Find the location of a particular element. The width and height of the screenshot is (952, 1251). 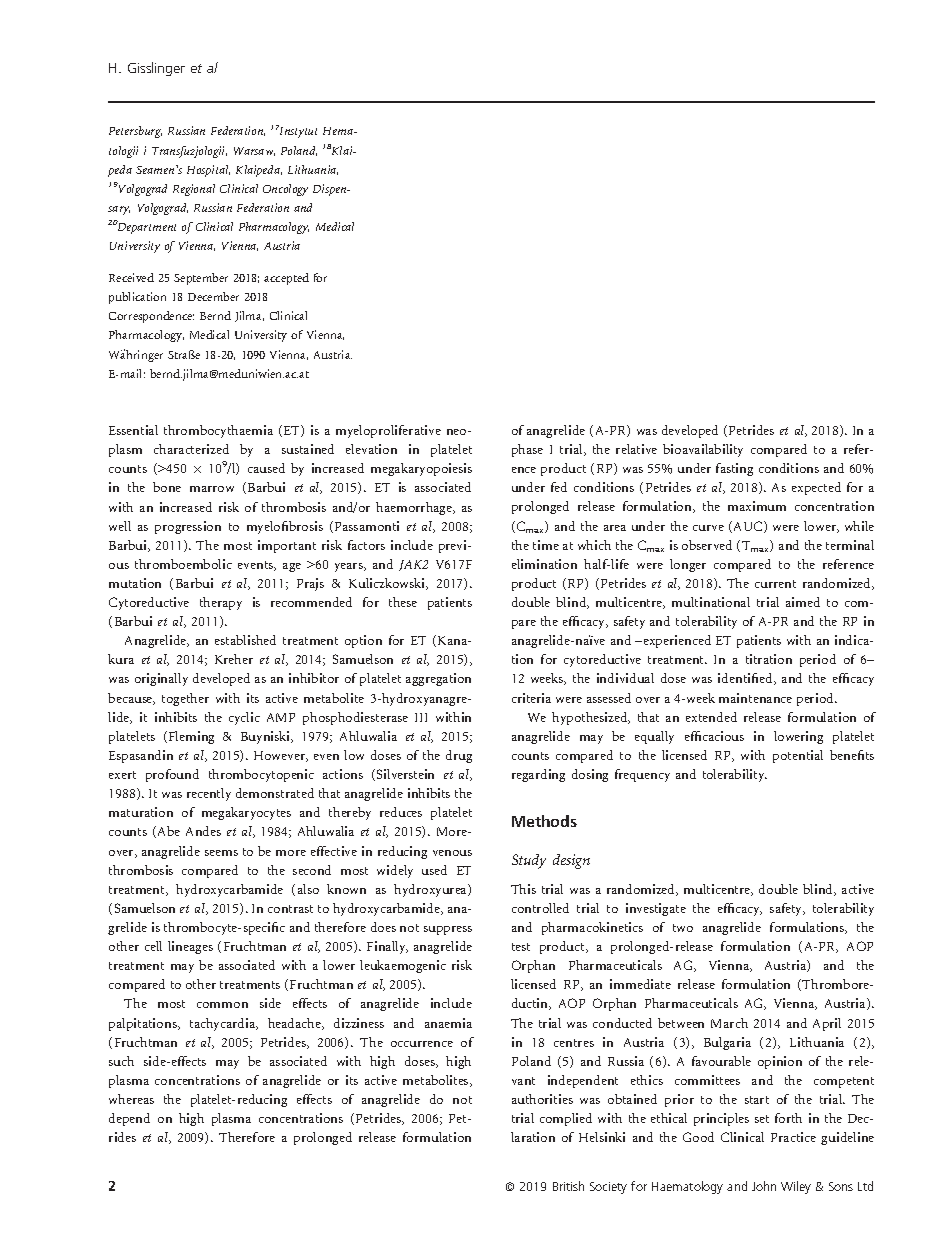

phase is located at coordinates (527, 450).
